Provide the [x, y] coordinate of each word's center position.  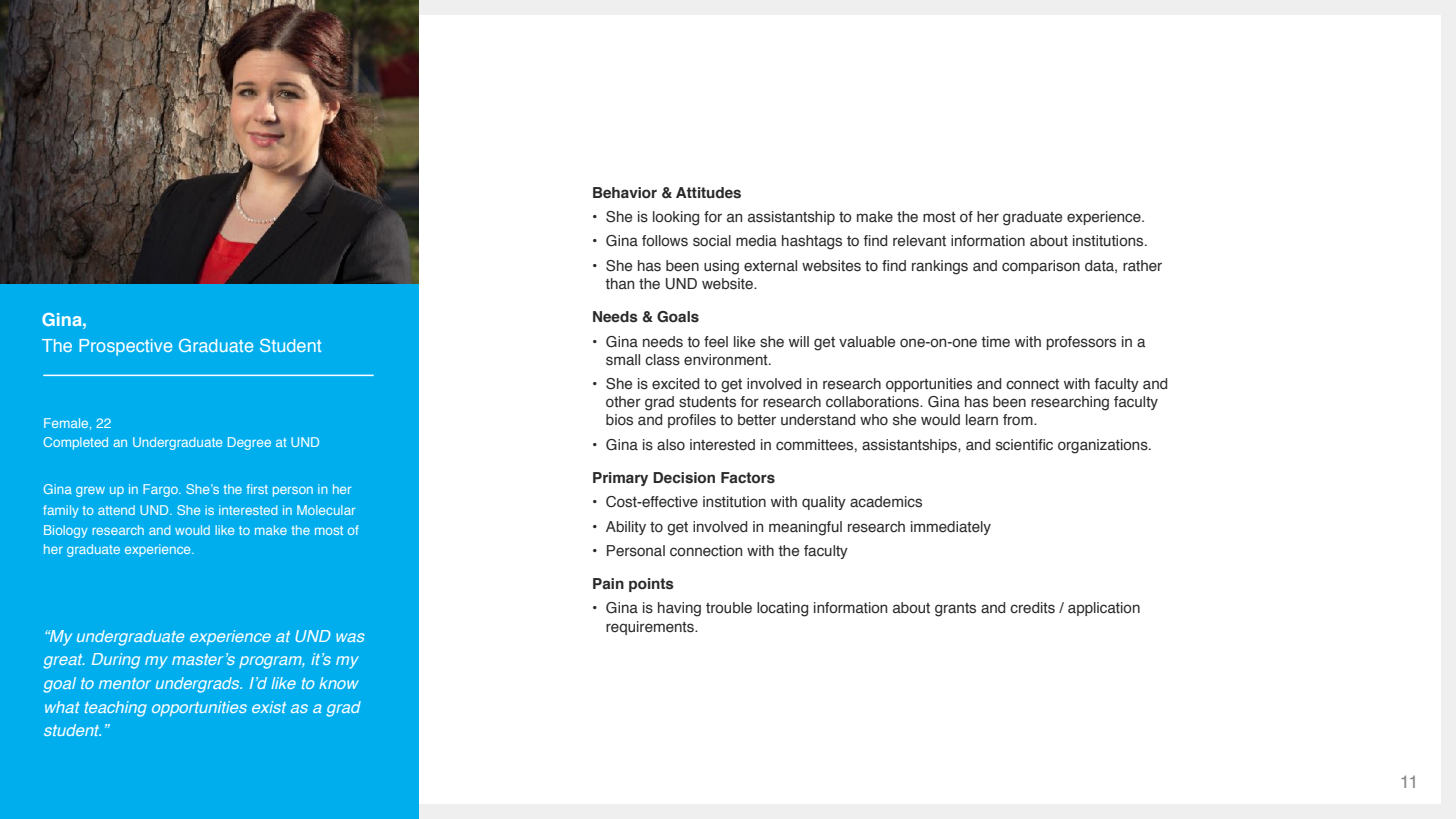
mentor [125, 683]
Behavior [625, 193]
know [339, 683]
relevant [919, 241]
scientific [1024, 445]
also [671, 445]
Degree [249, 443]
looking [676, 218]
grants [955, 610]
